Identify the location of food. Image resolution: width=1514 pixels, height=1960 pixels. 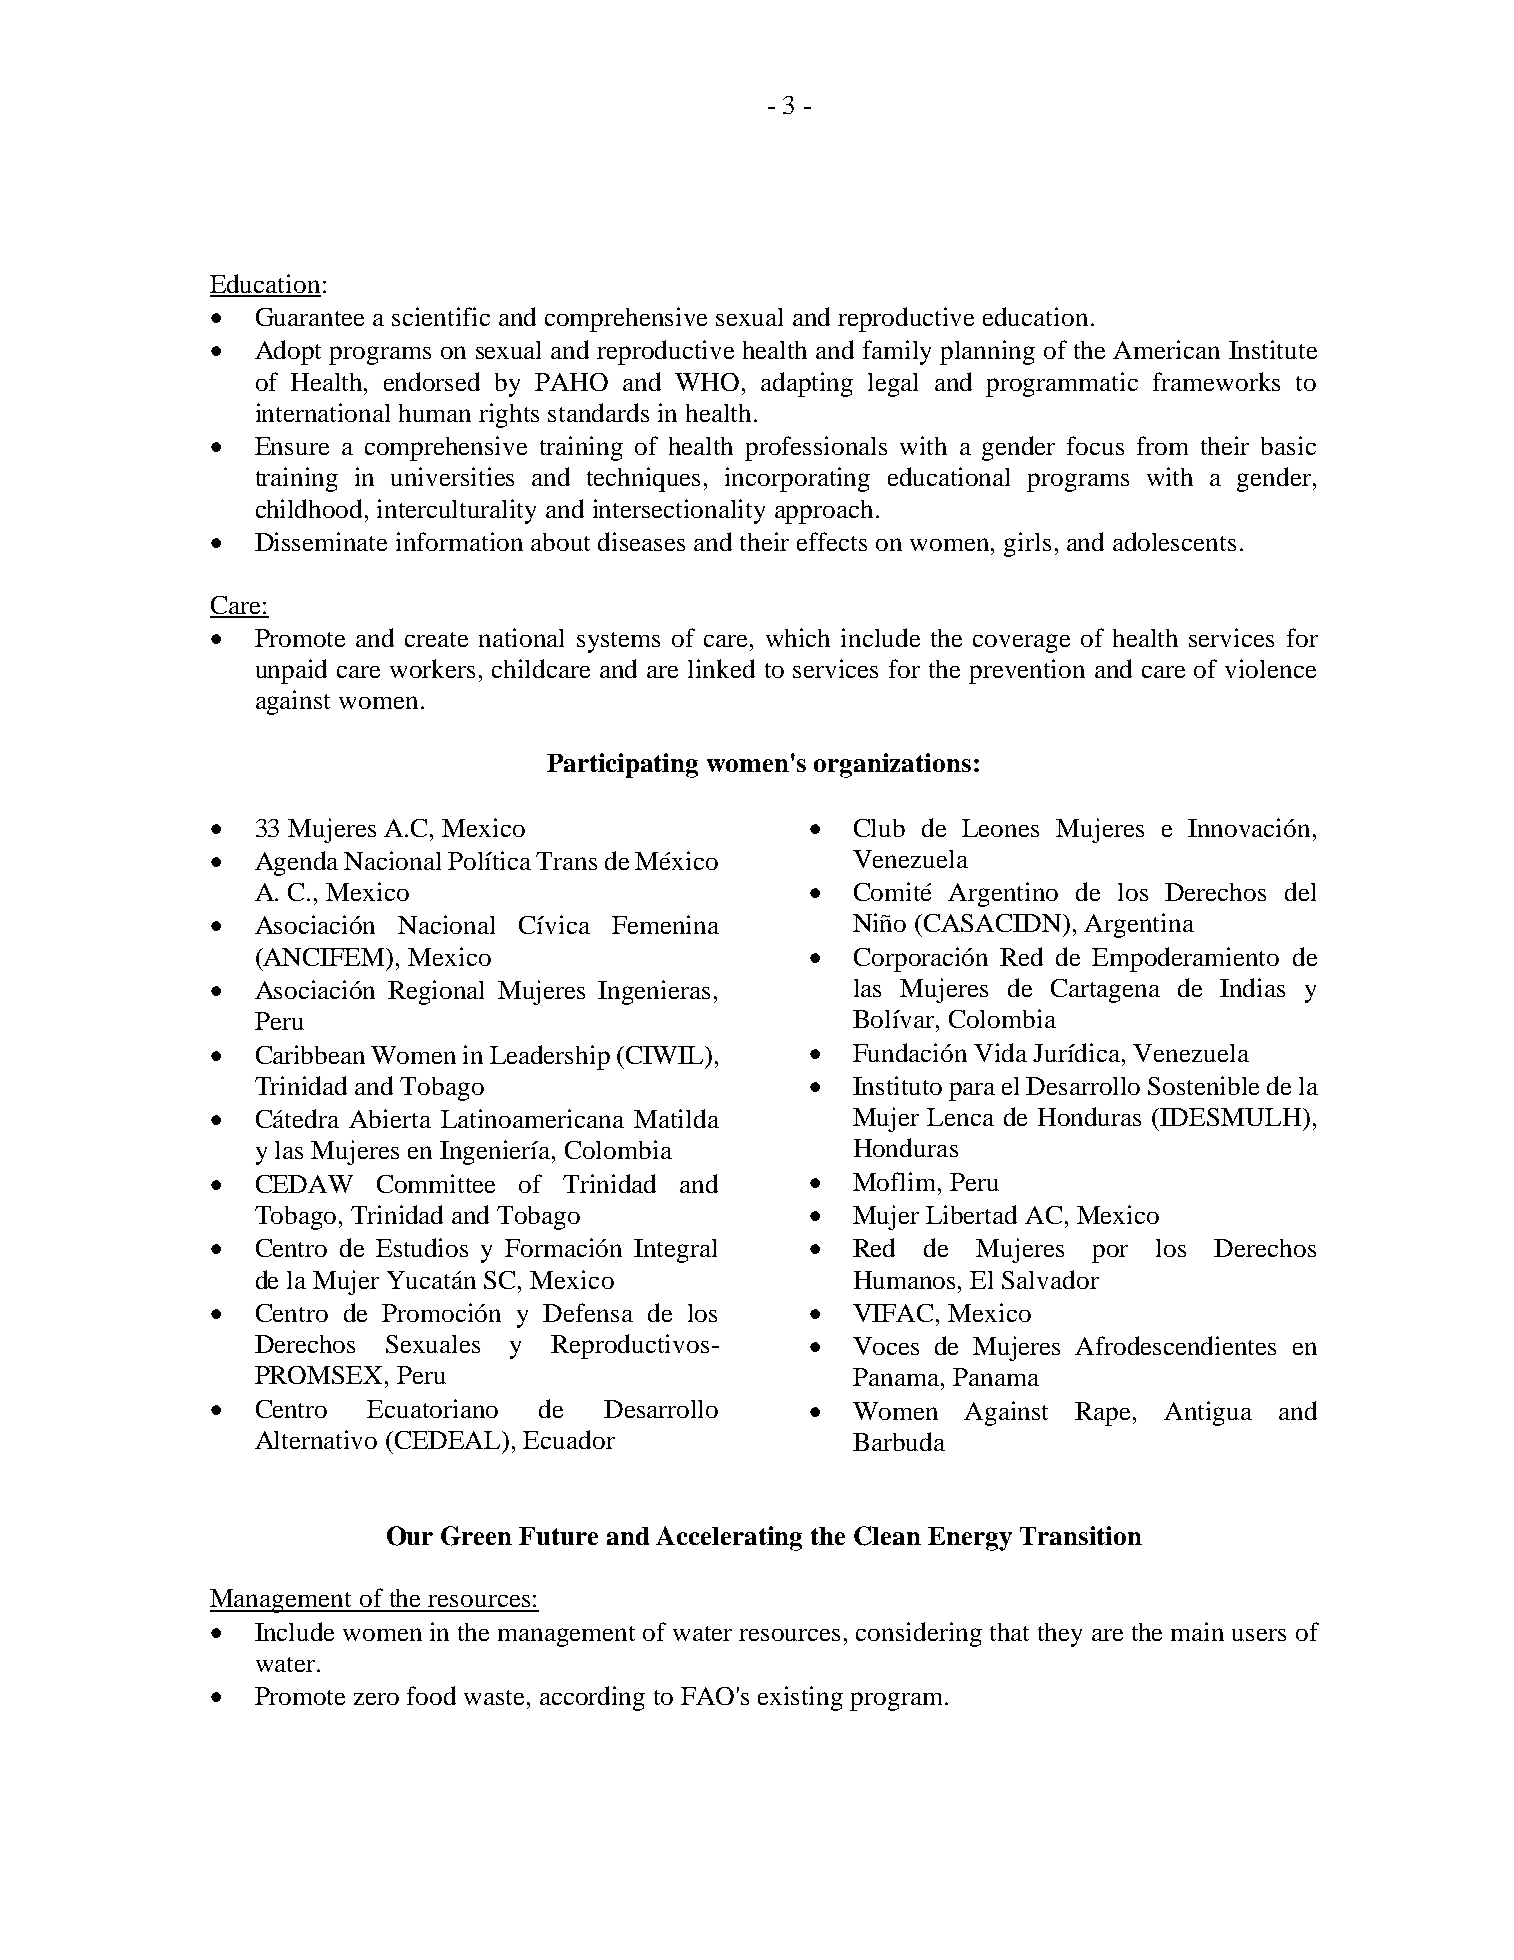
(431, 1695).
